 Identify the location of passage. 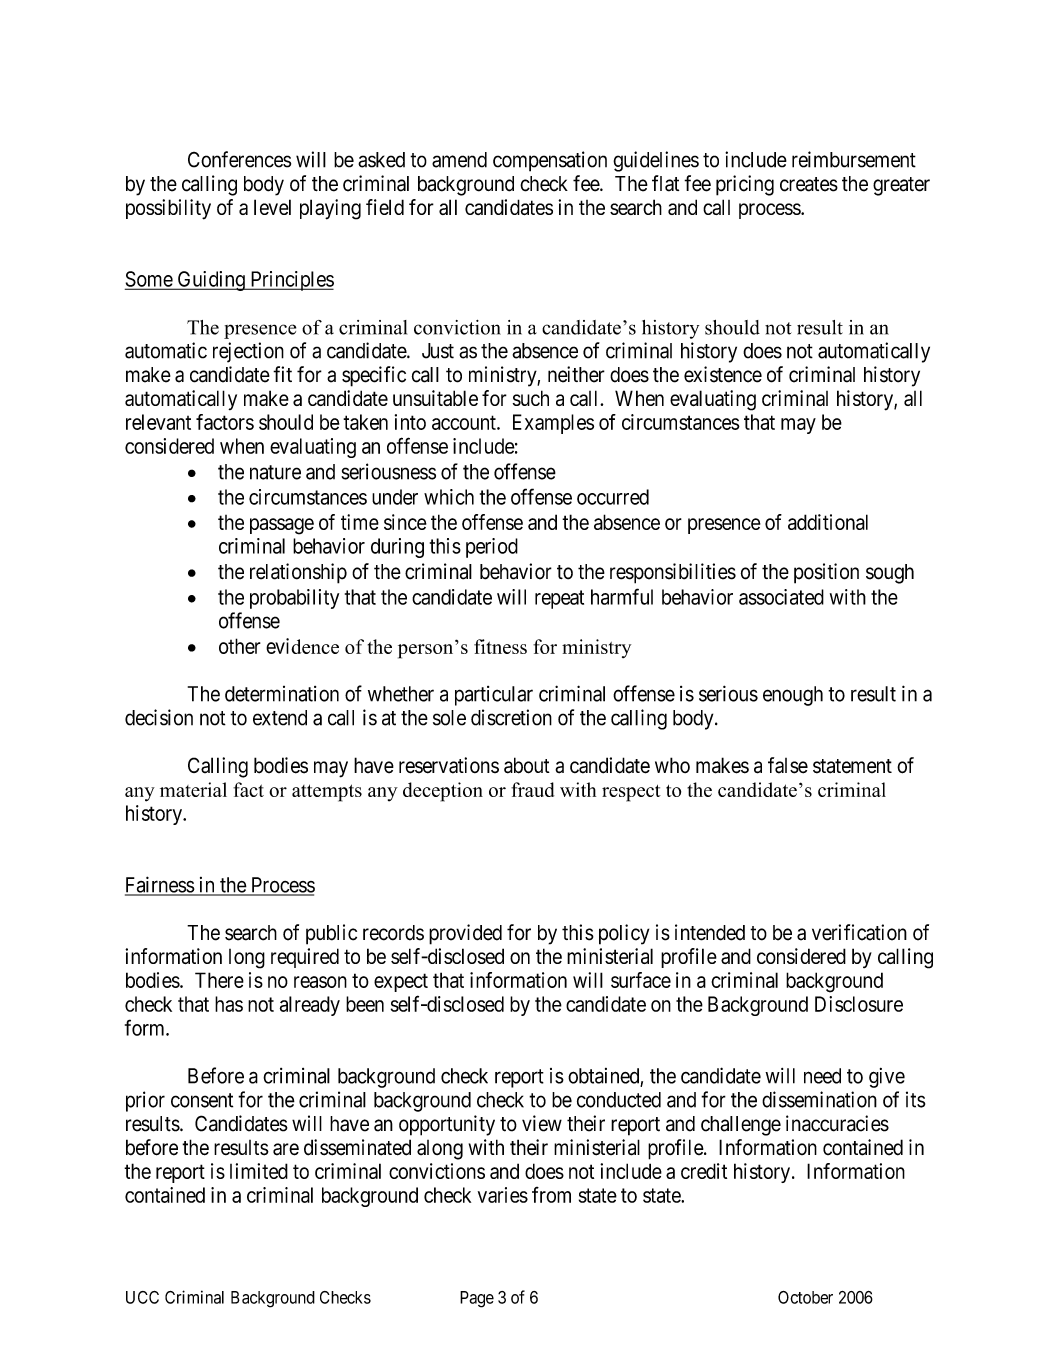
(282, 526).
